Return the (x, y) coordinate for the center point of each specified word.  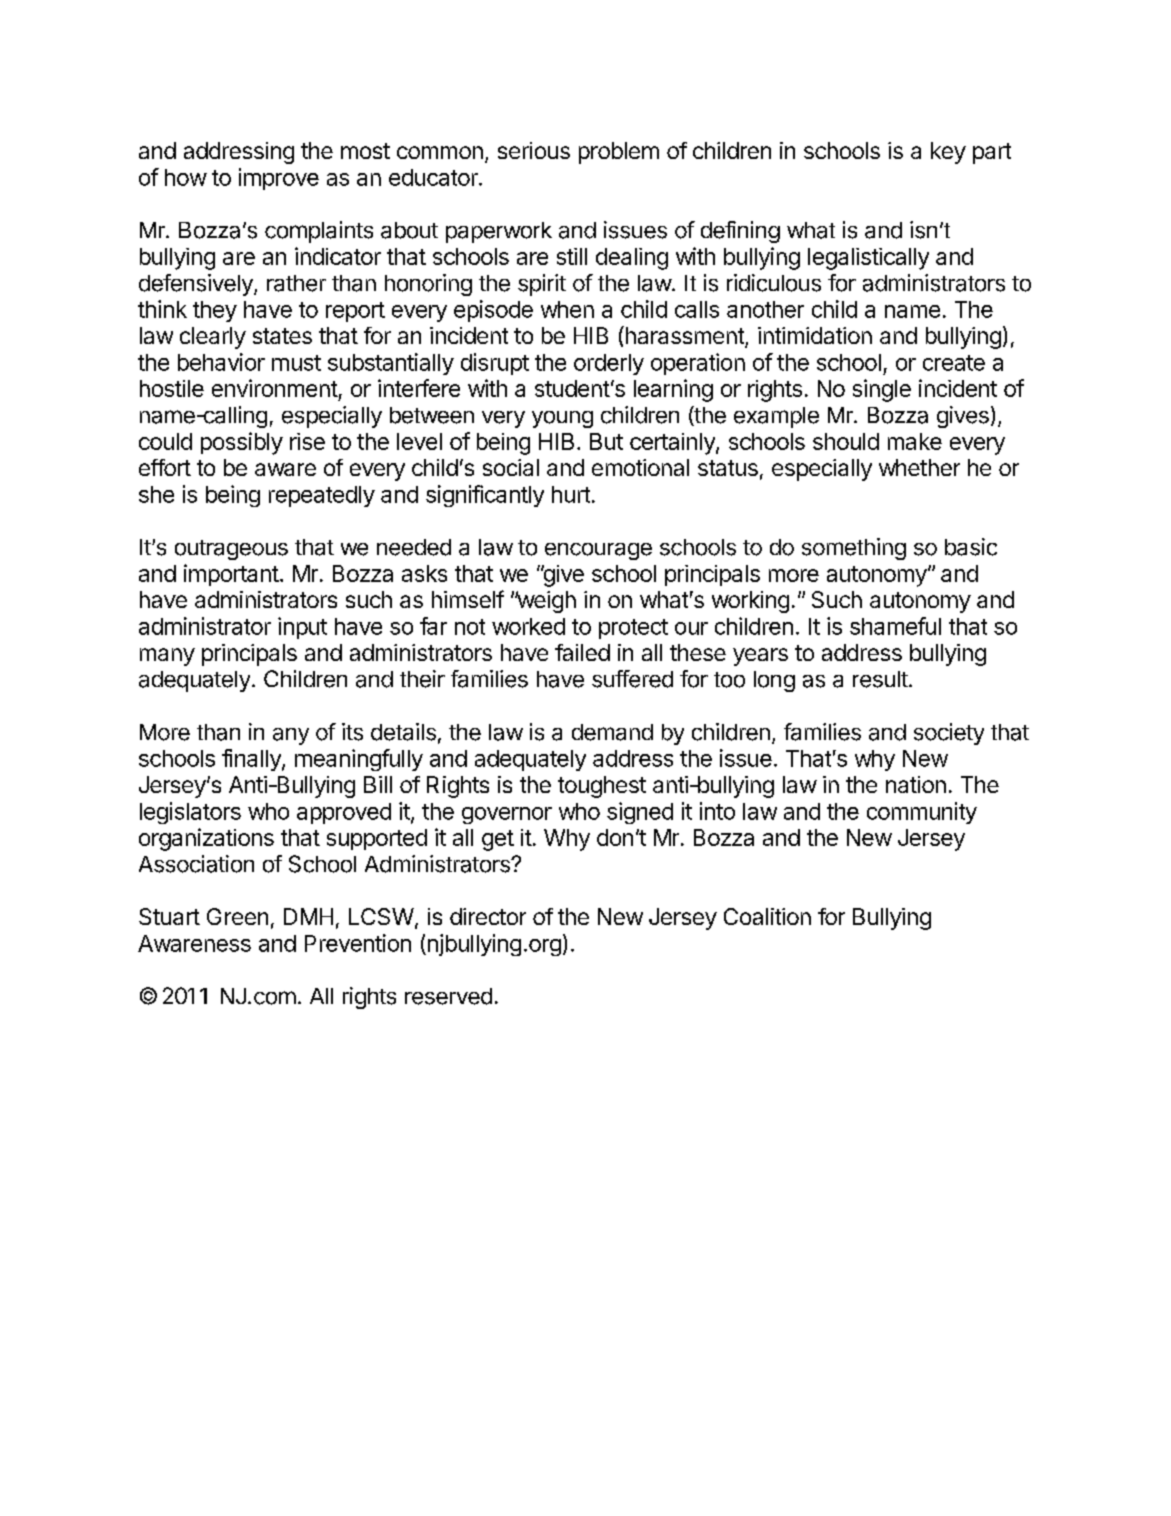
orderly (609, 364)
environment (275, 388)
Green (237, 916)
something (854, 549)
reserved (448, 996)
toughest (602, 787)
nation (916, 784)
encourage (598, 551)
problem (619, 153)
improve (279, 179)
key (948, 153)
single (882, 390)
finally (252, 760)
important (231, 575)
